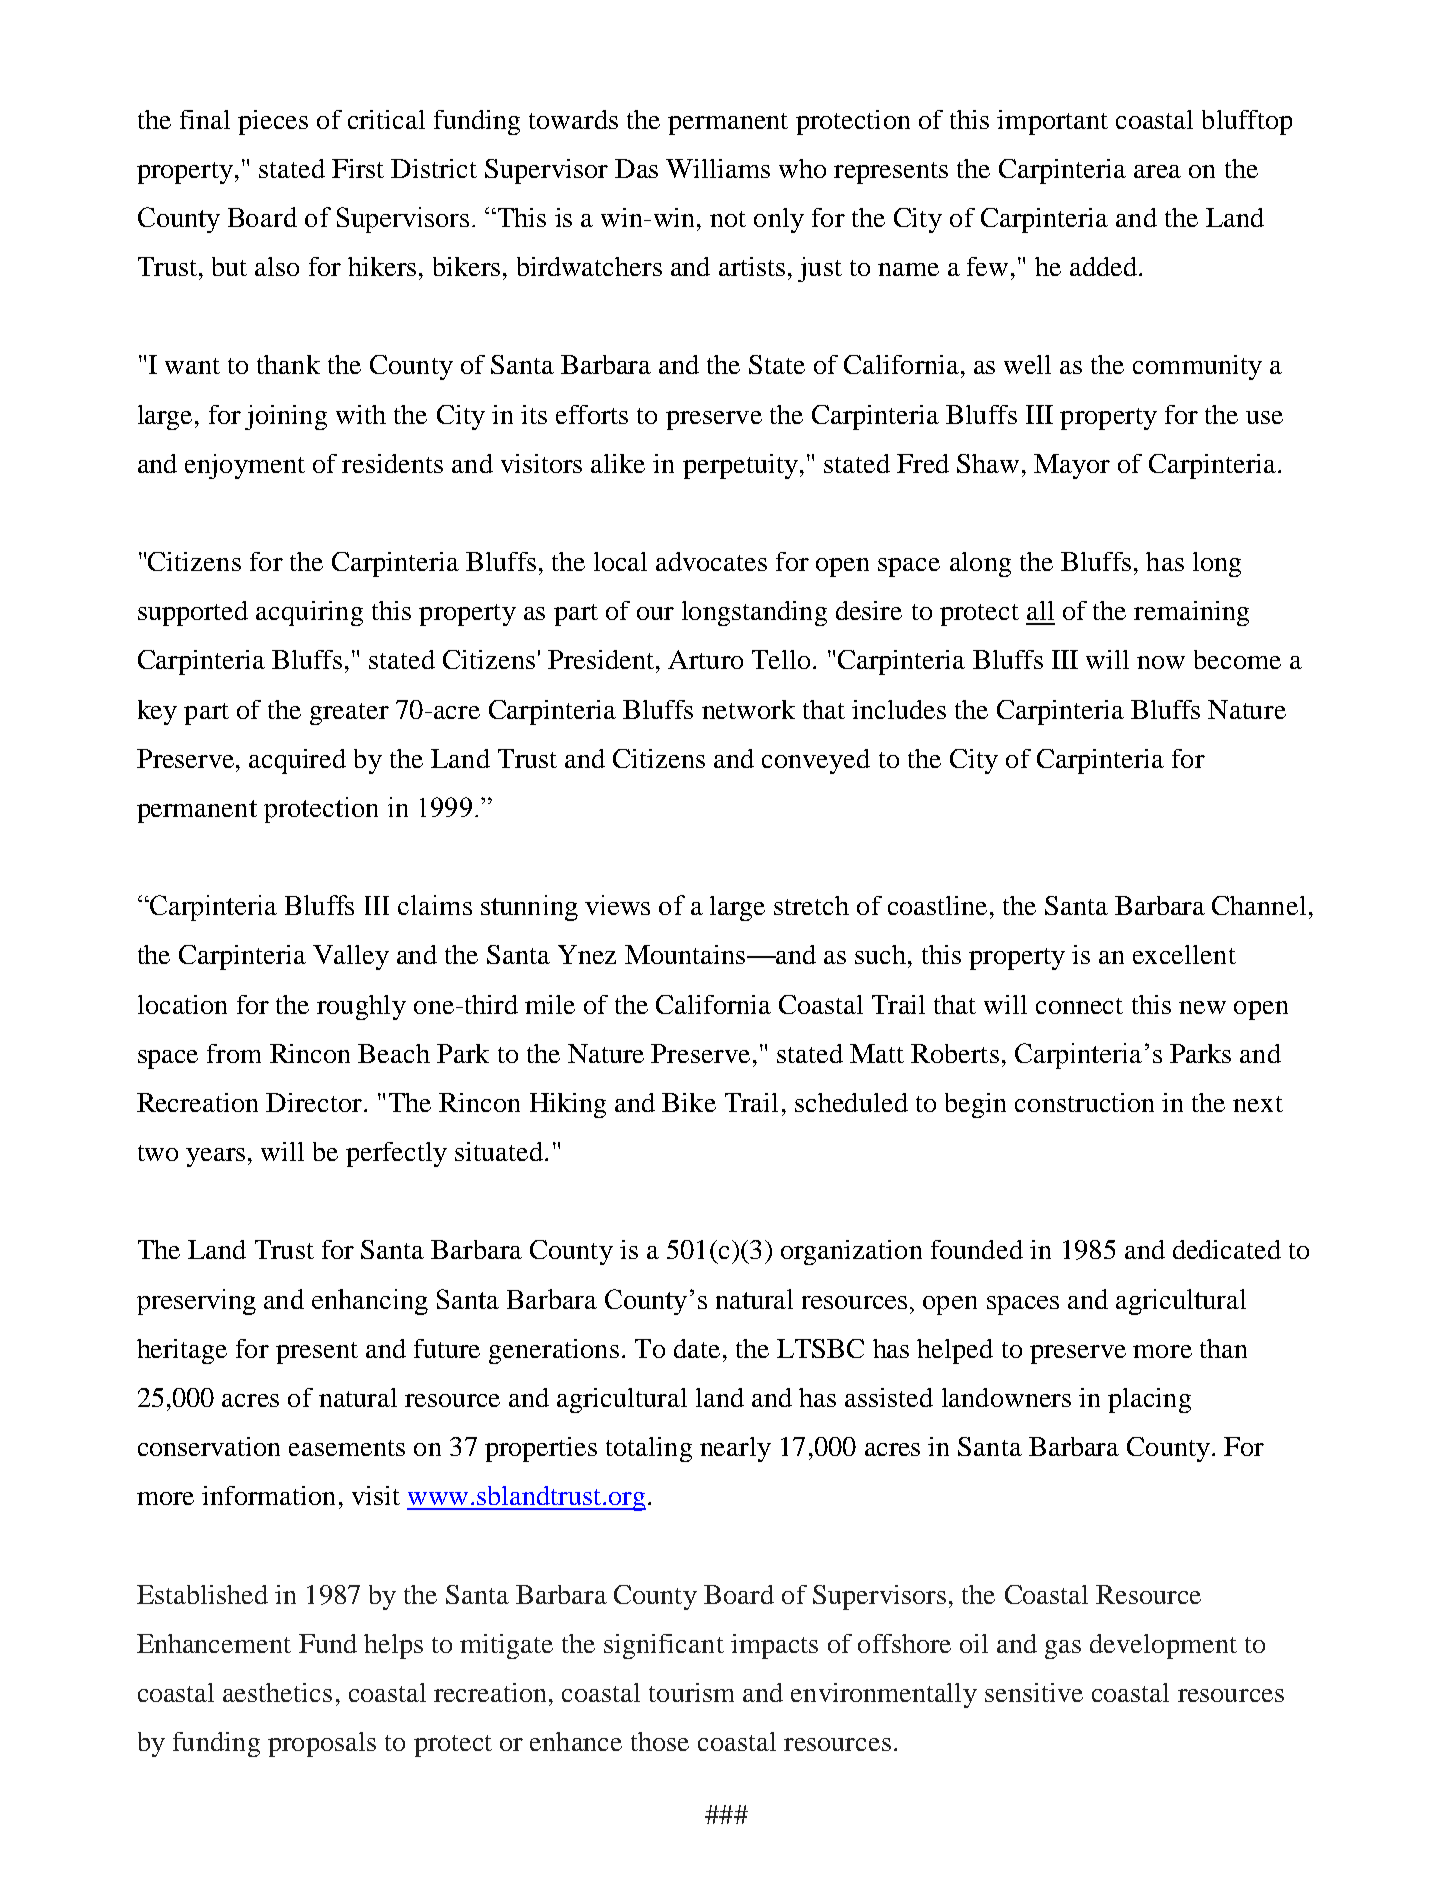 Image resolution: width=1453 pixels, height=1881 pixels. I want to click on excellent, so click(1184, 954).
